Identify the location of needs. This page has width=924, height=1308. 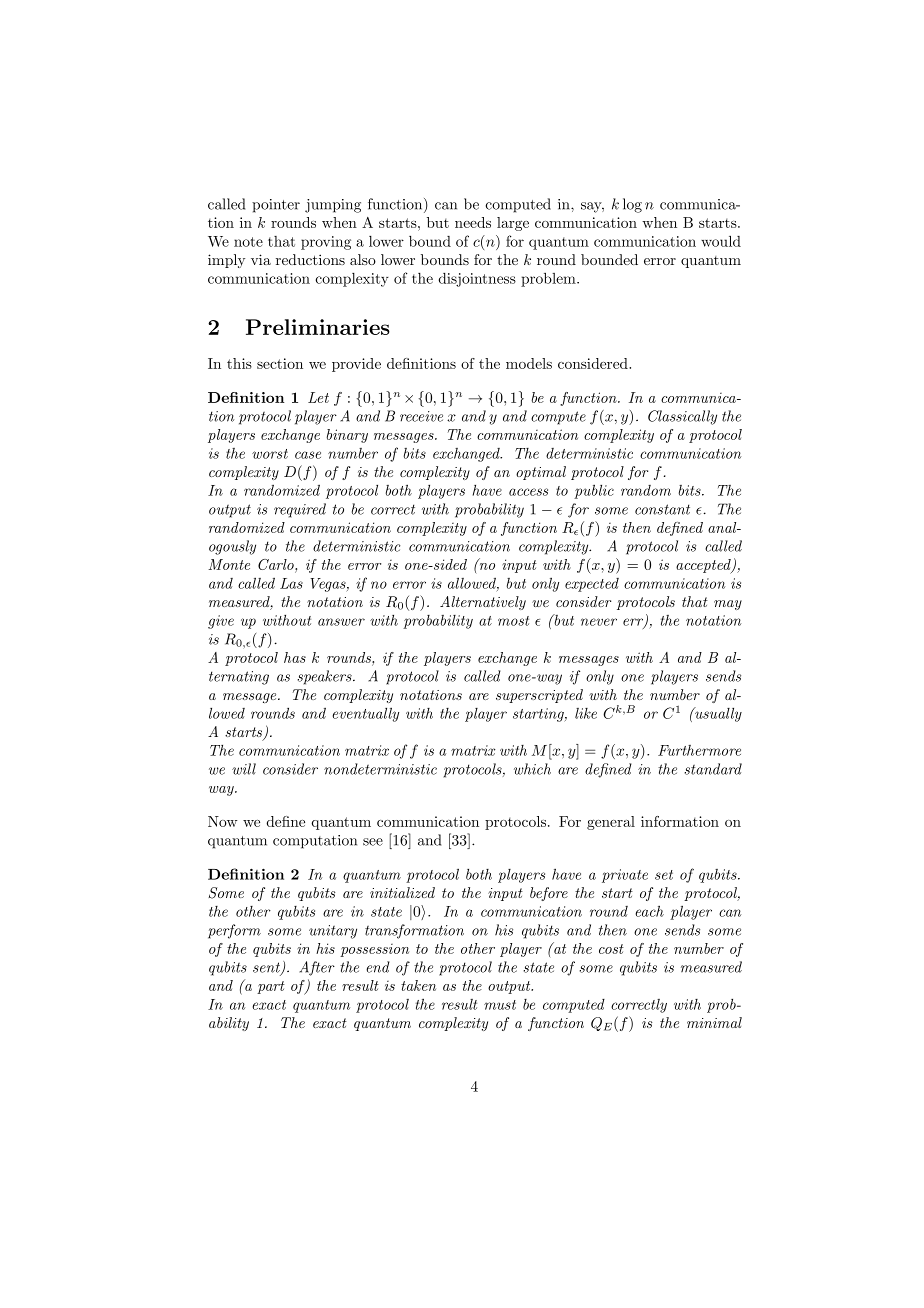
(473, 222).
